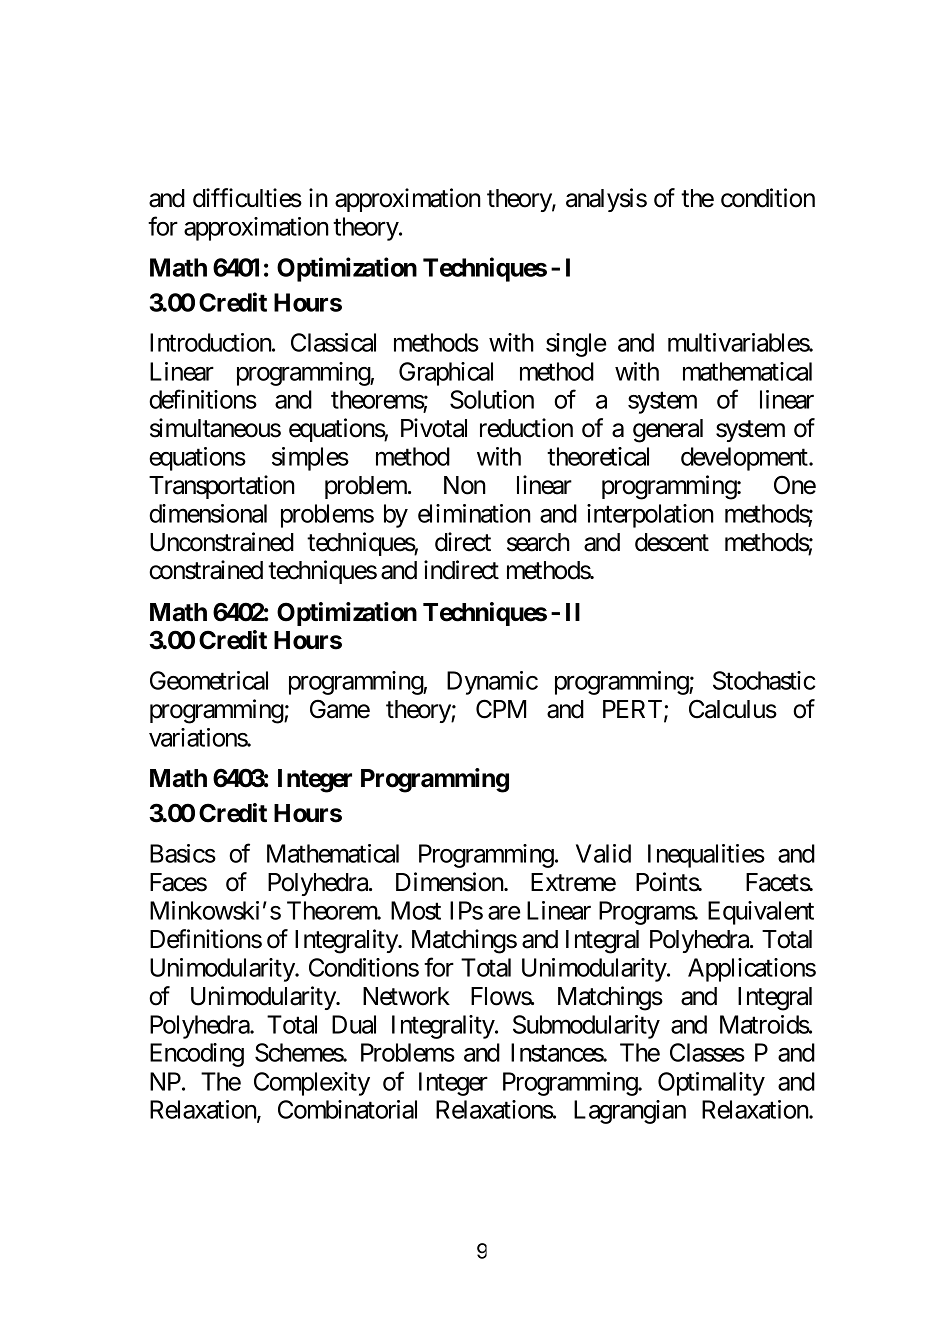 This image has width=947, height=1338. I want to click on Stochastic, so click(764, 680).
